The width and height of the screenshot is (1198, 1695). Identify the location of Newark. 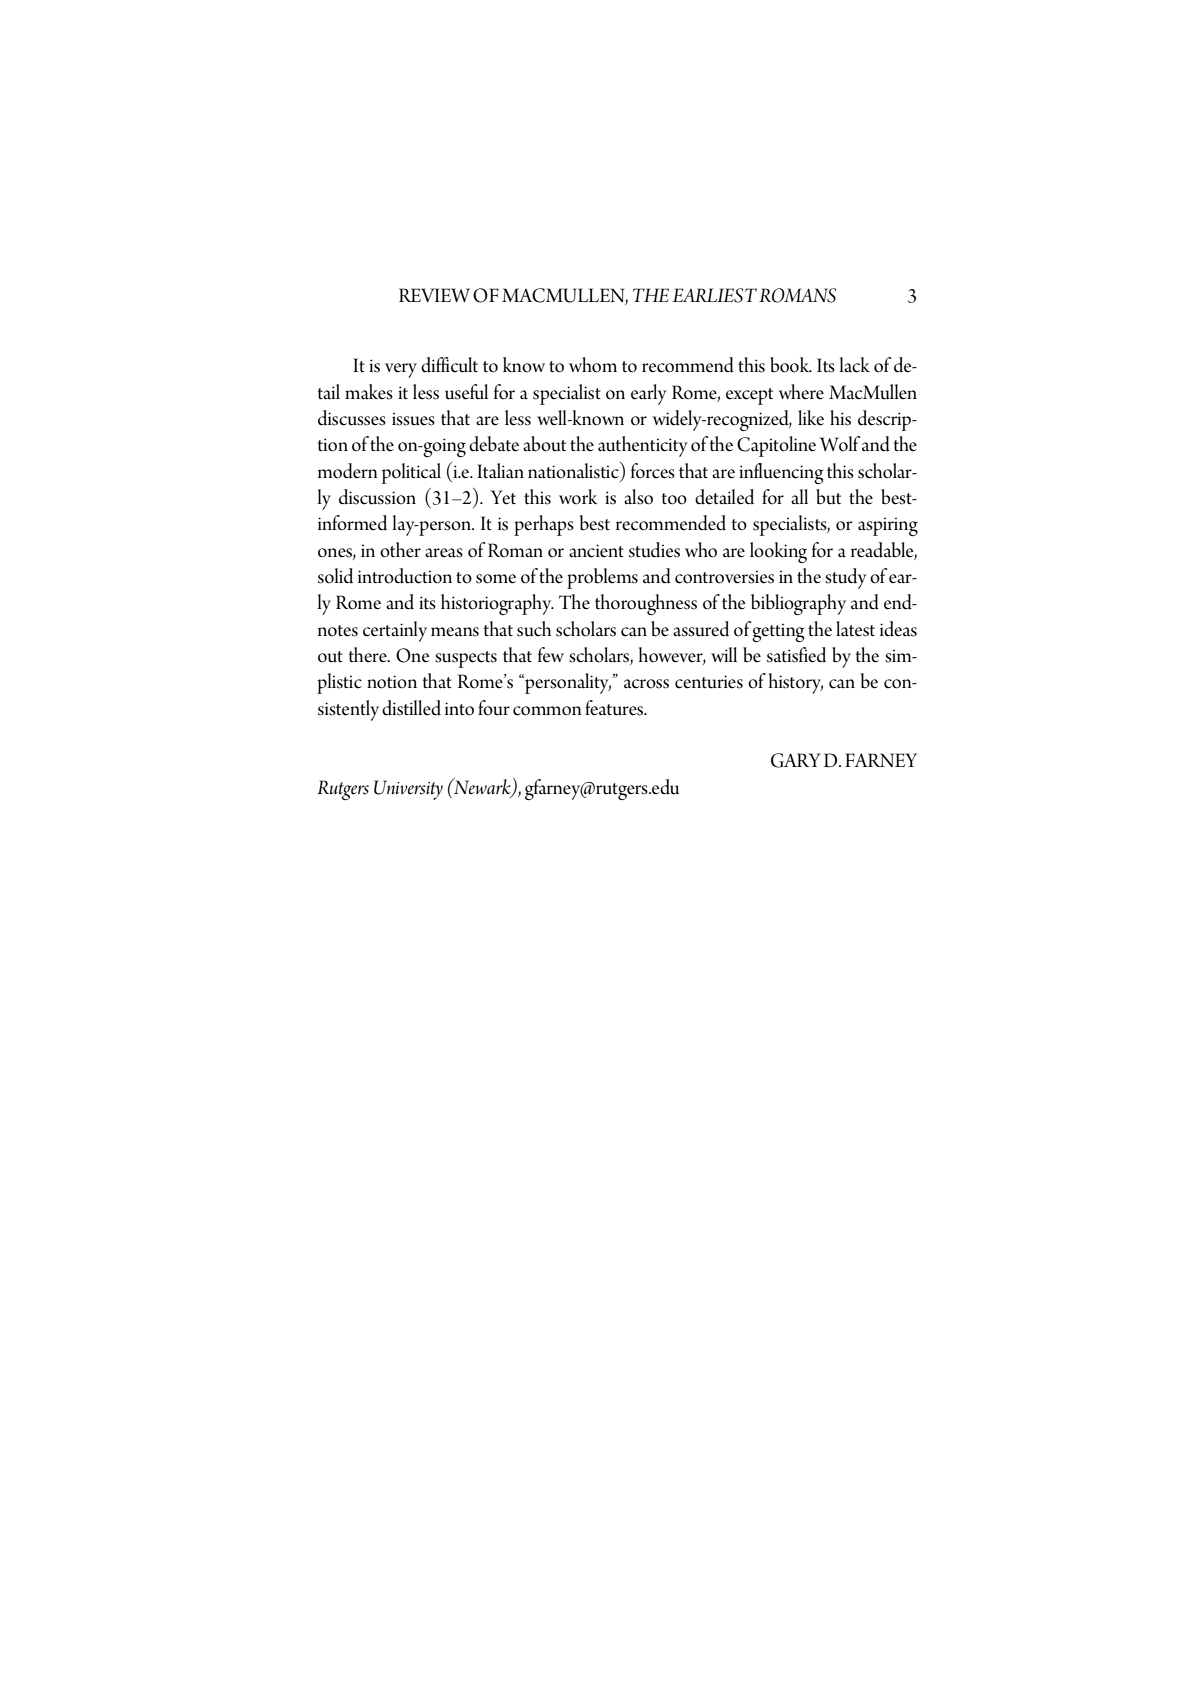
(482, 787).
